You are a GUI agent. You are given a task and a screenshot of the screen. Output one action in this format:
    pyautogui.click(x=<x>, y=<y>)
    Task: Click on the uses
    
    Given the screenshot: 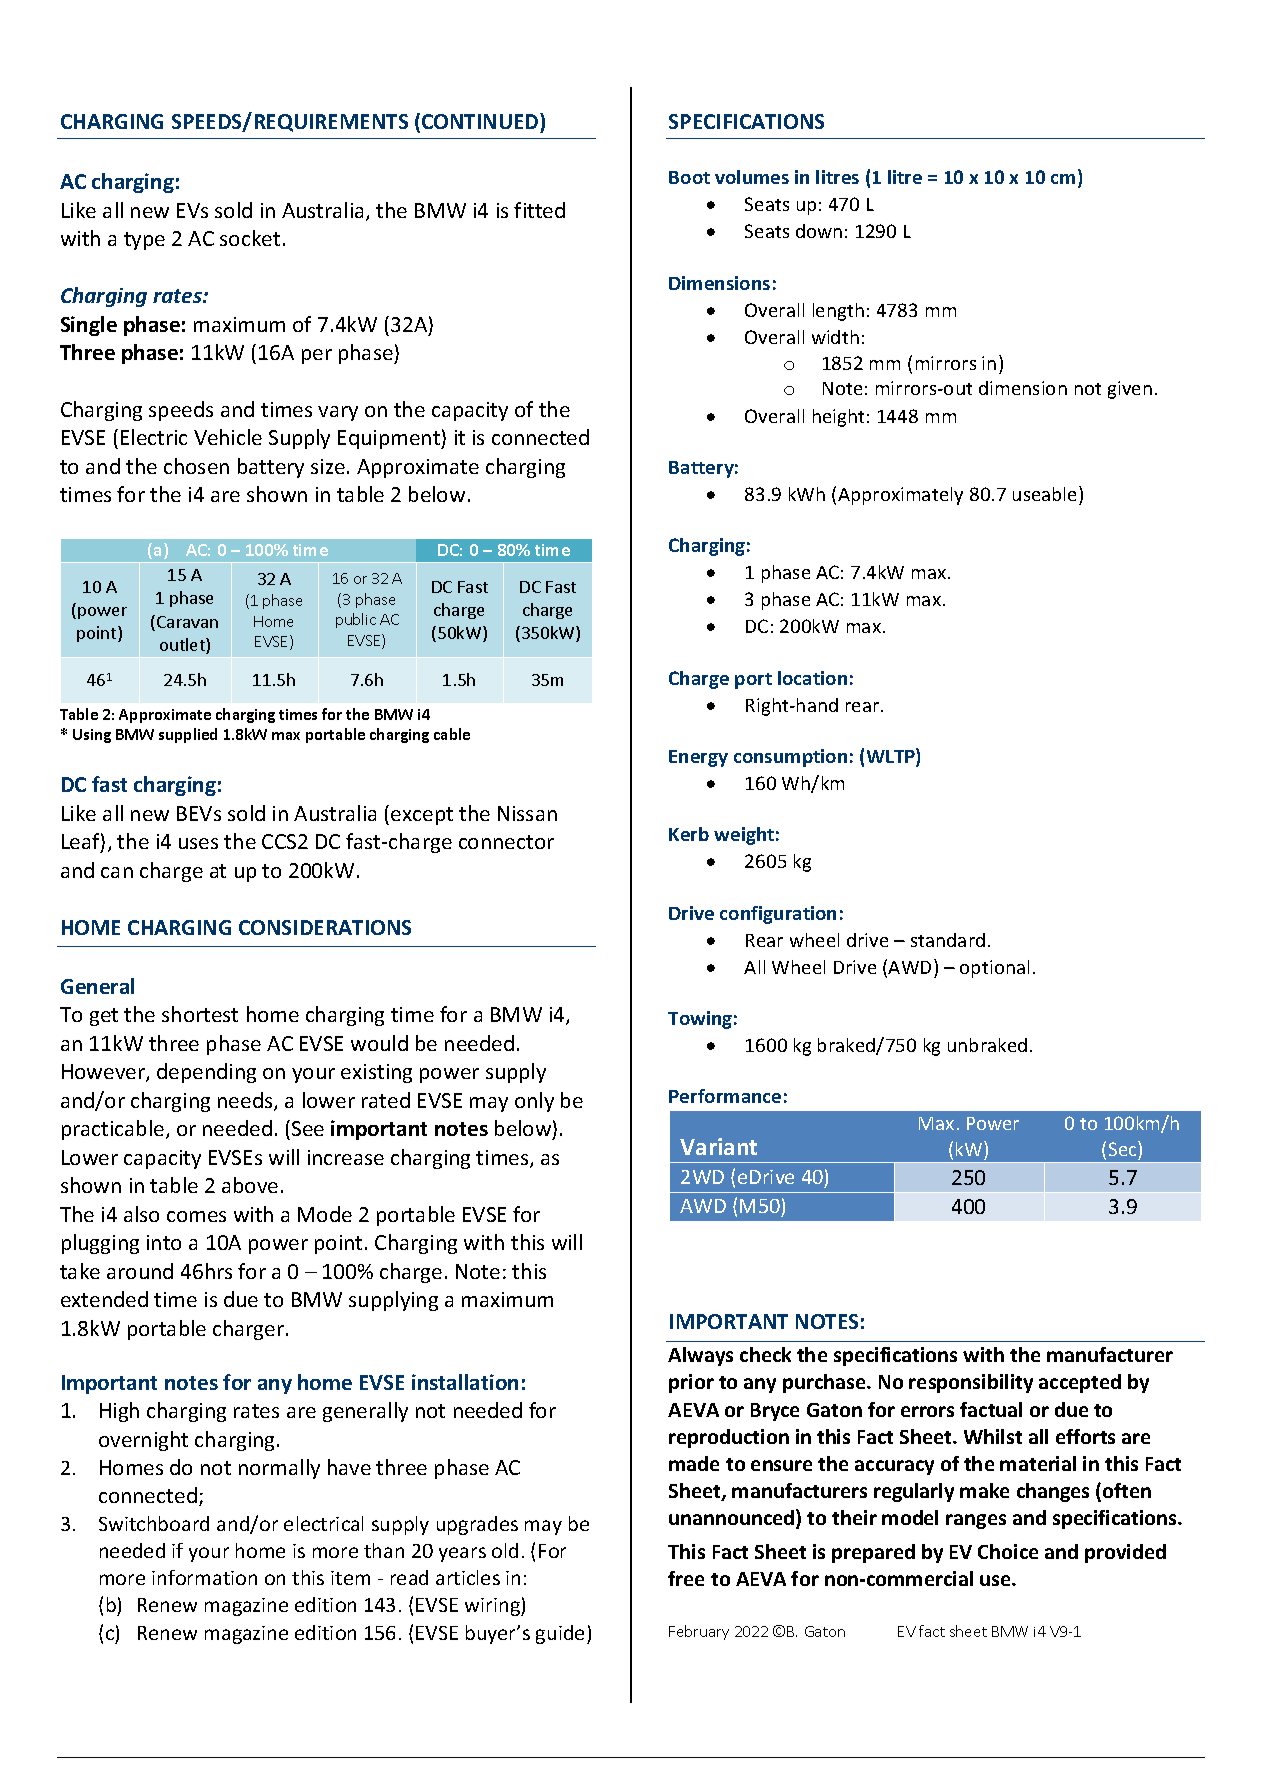 What is the action you would take?
    pyautogui.click(x=198, y=843)
